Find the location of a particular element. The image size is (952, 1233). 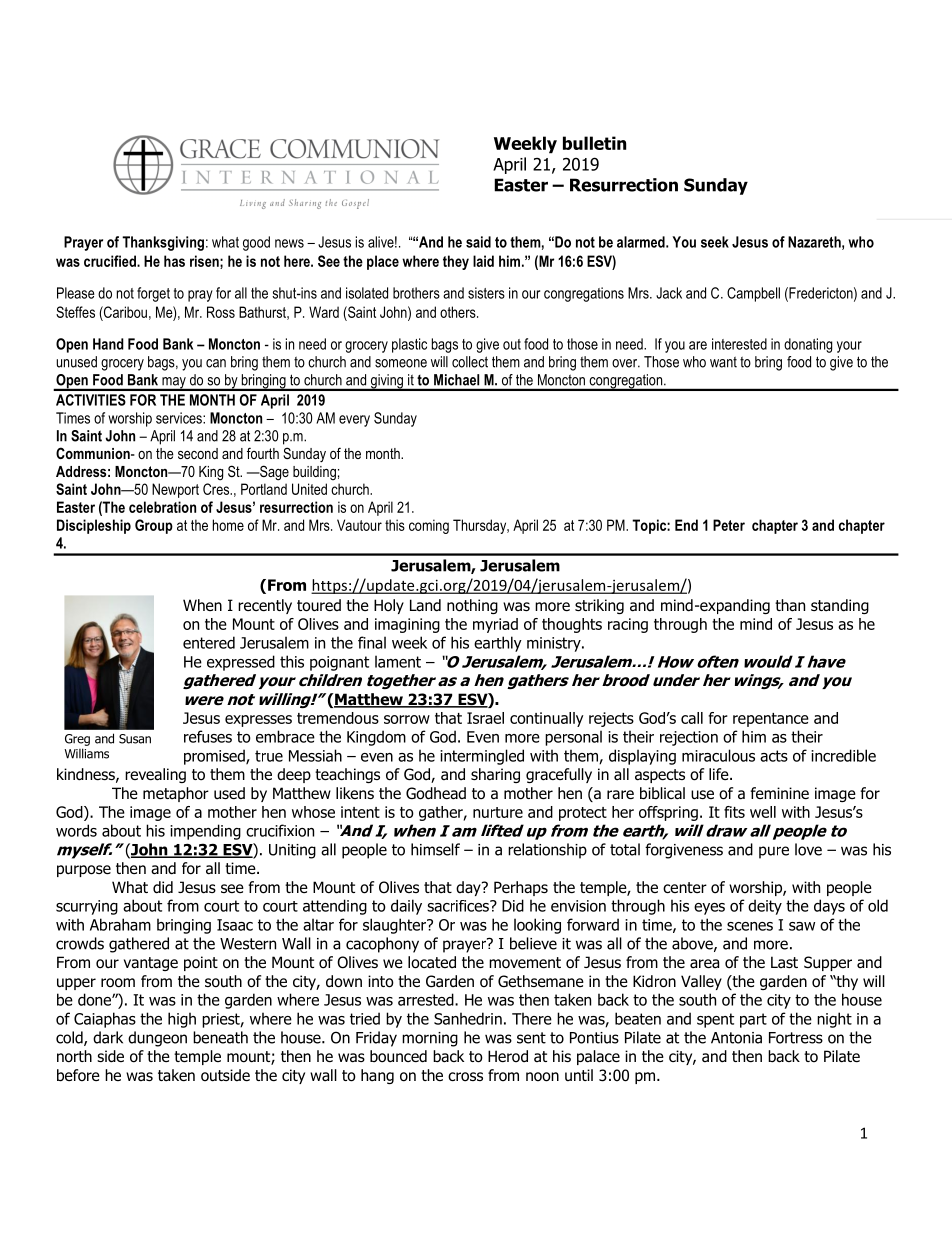

Michael is located at coordinates (456, 380).
